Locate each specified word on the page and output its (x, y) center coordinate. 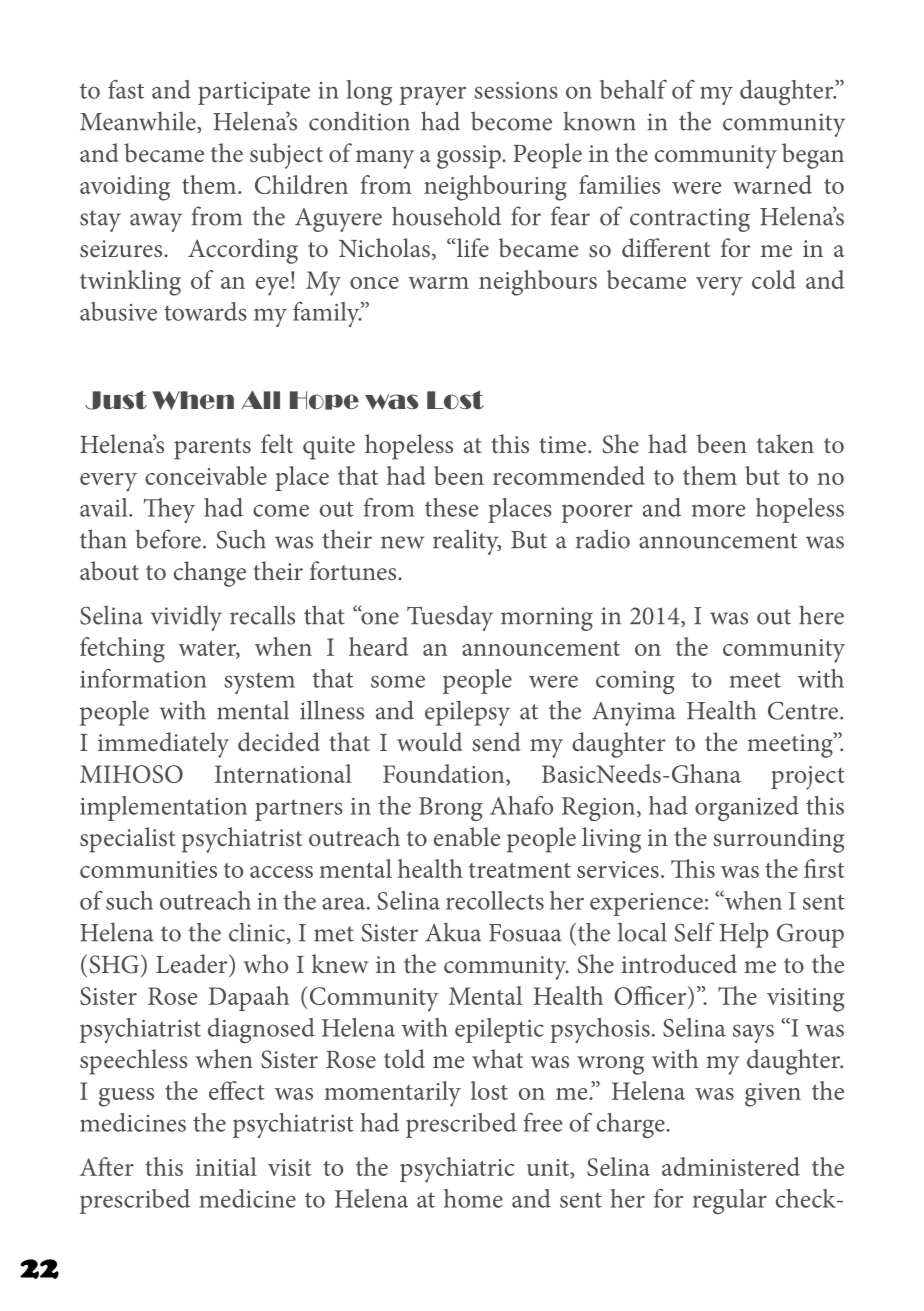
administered (731, 1166)
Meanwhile (139, 122)
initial (226, 1166)
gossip (470, 157)
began (813, 156)
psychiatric (457, 1170)
